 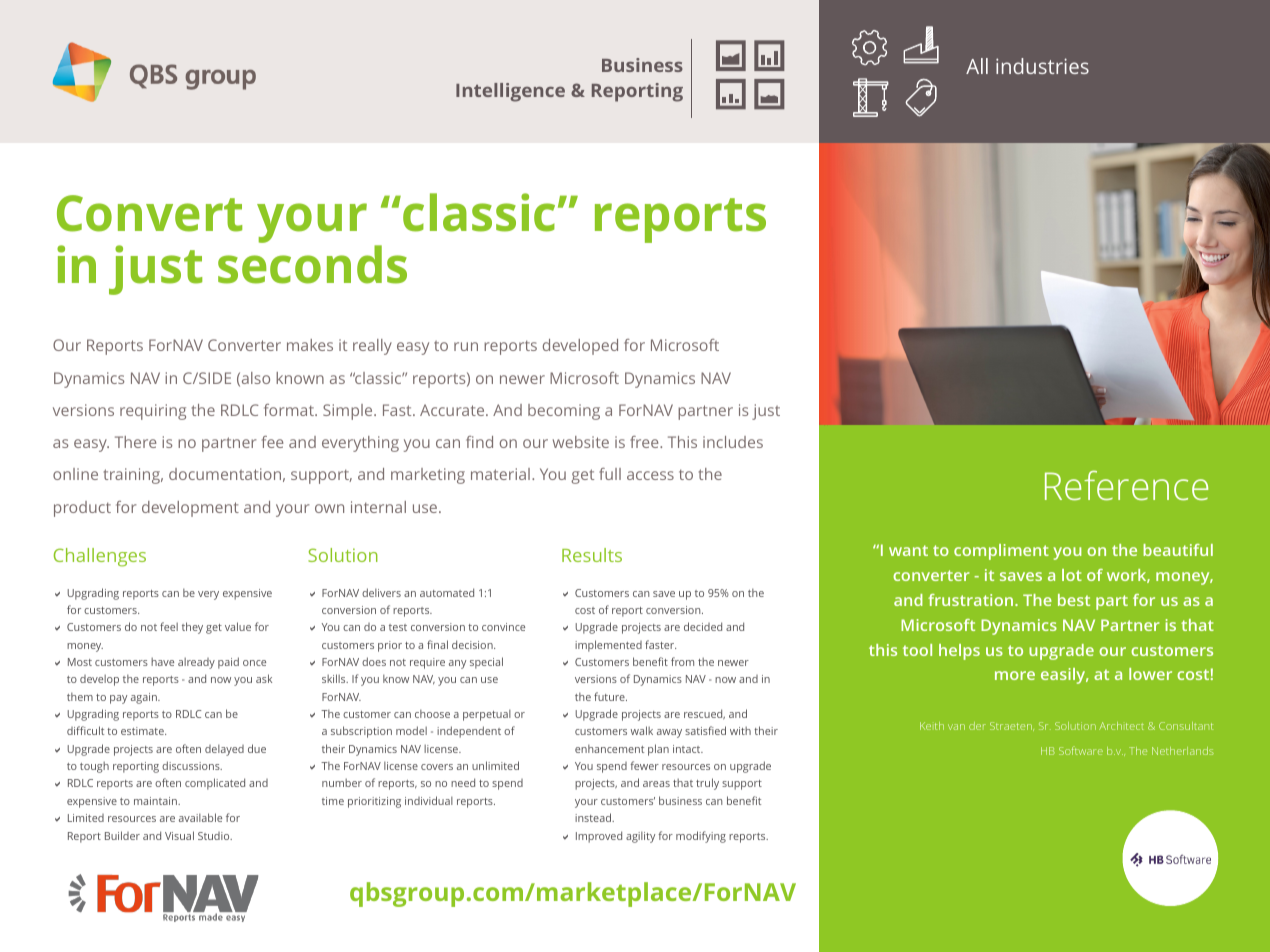 What do you see at coordinates (608, 646) in the screenshot?
I see `implemented` at bounding box center [608, 646].
